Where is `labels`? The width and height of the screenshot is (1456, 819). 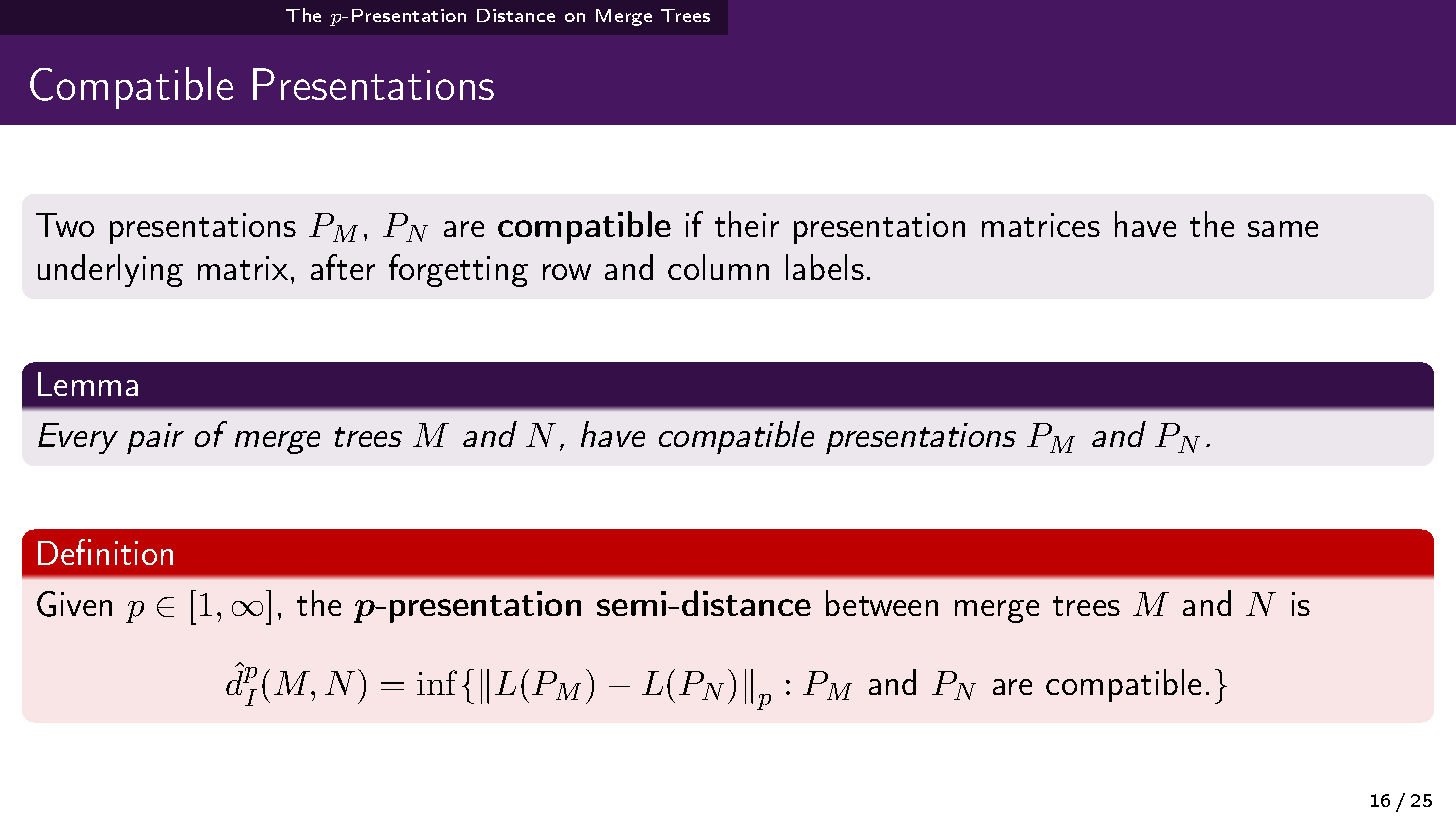
labels is located at coordinates (825, 267).
